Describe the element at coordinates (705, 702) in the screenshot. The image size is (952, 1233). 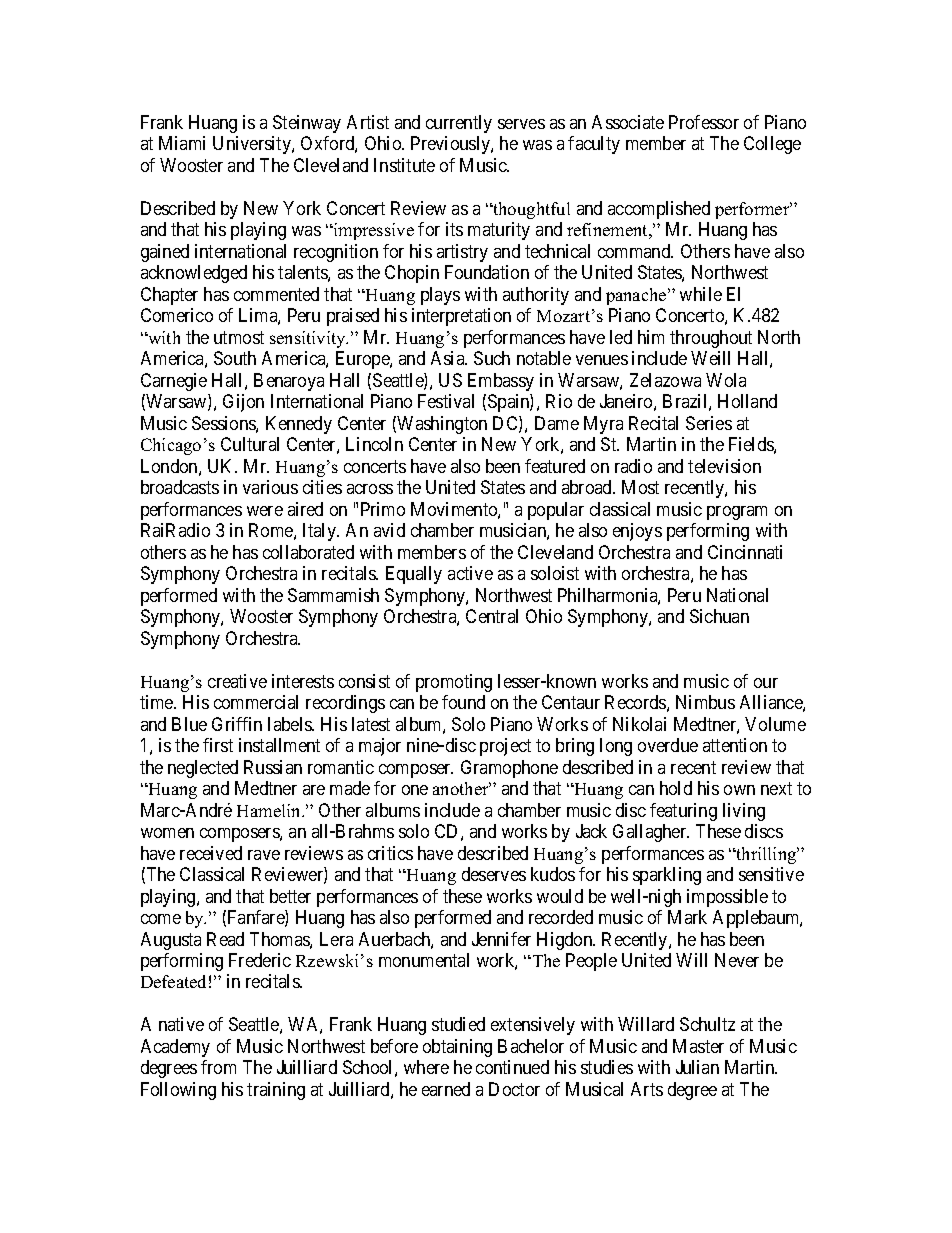
I see `Nimbus` at that location.
